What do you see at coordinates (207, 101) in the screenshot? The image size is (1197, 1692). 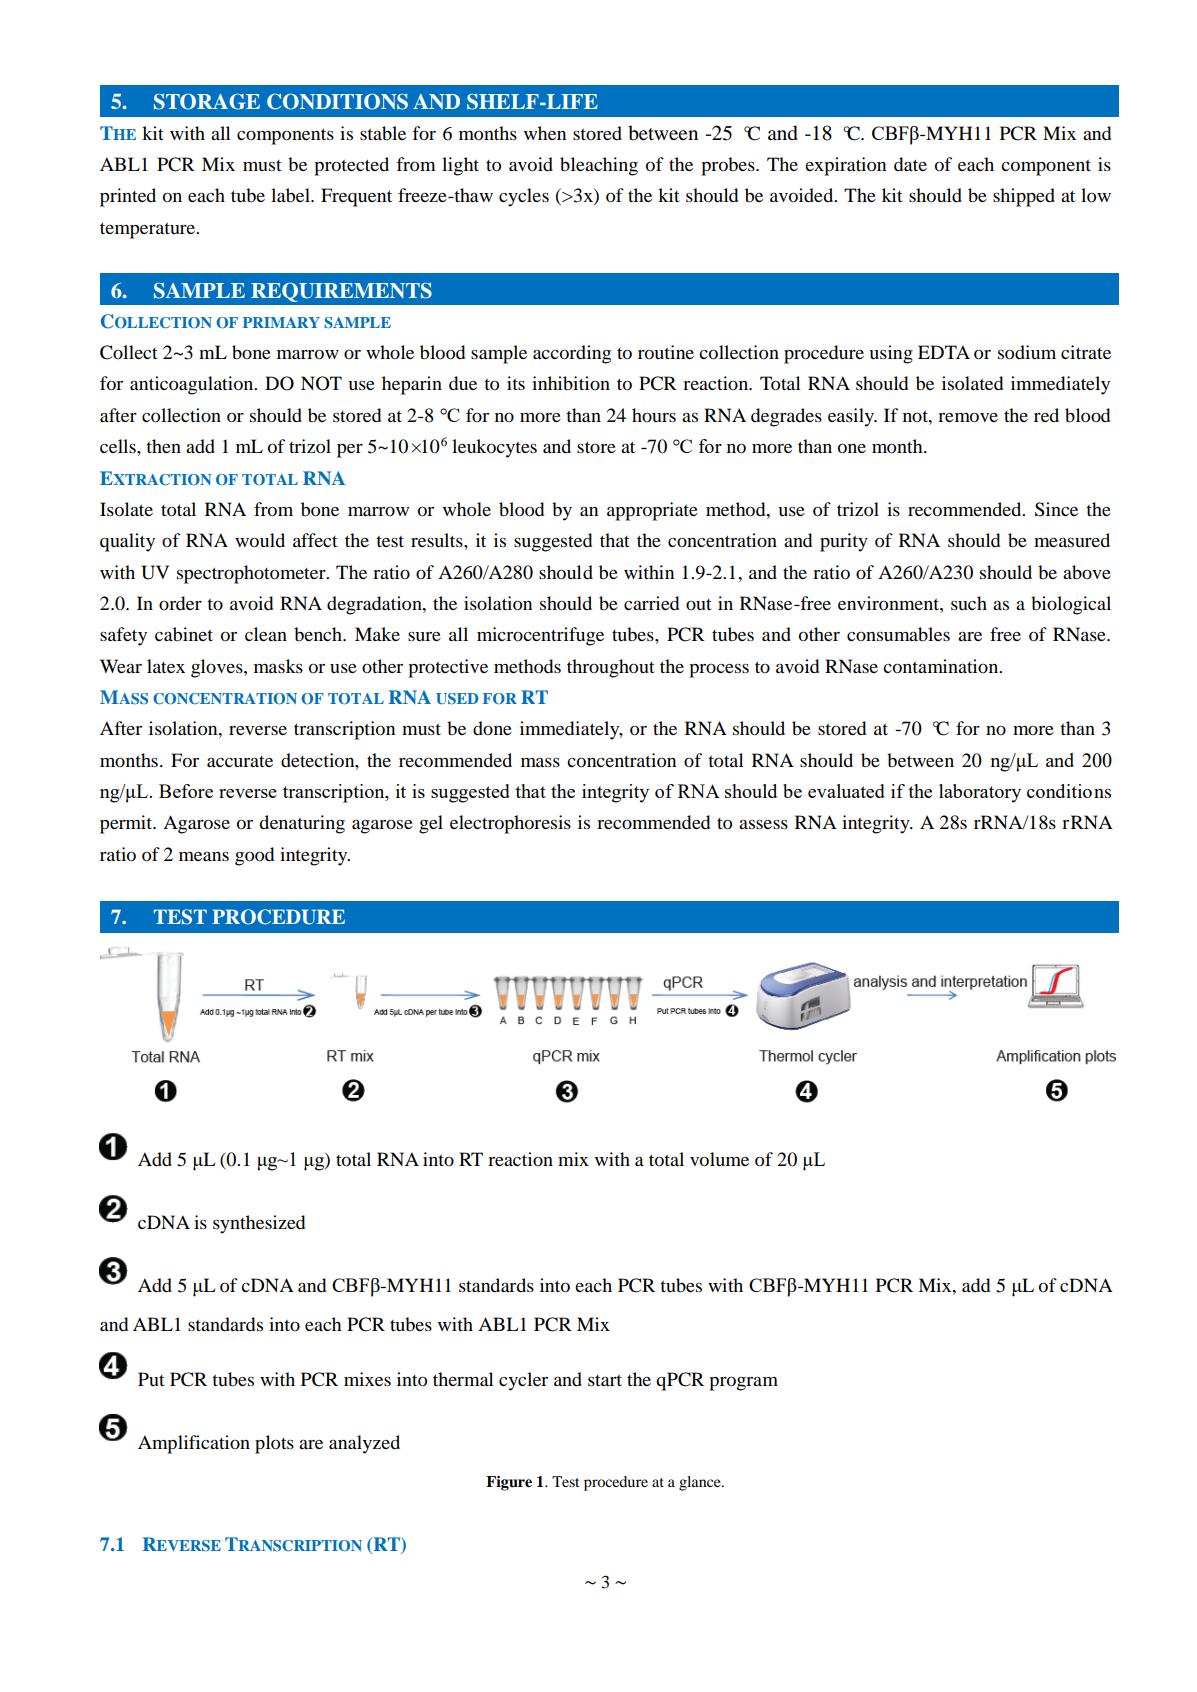 I see `STORAGE` at bounding box center [207, 101].
